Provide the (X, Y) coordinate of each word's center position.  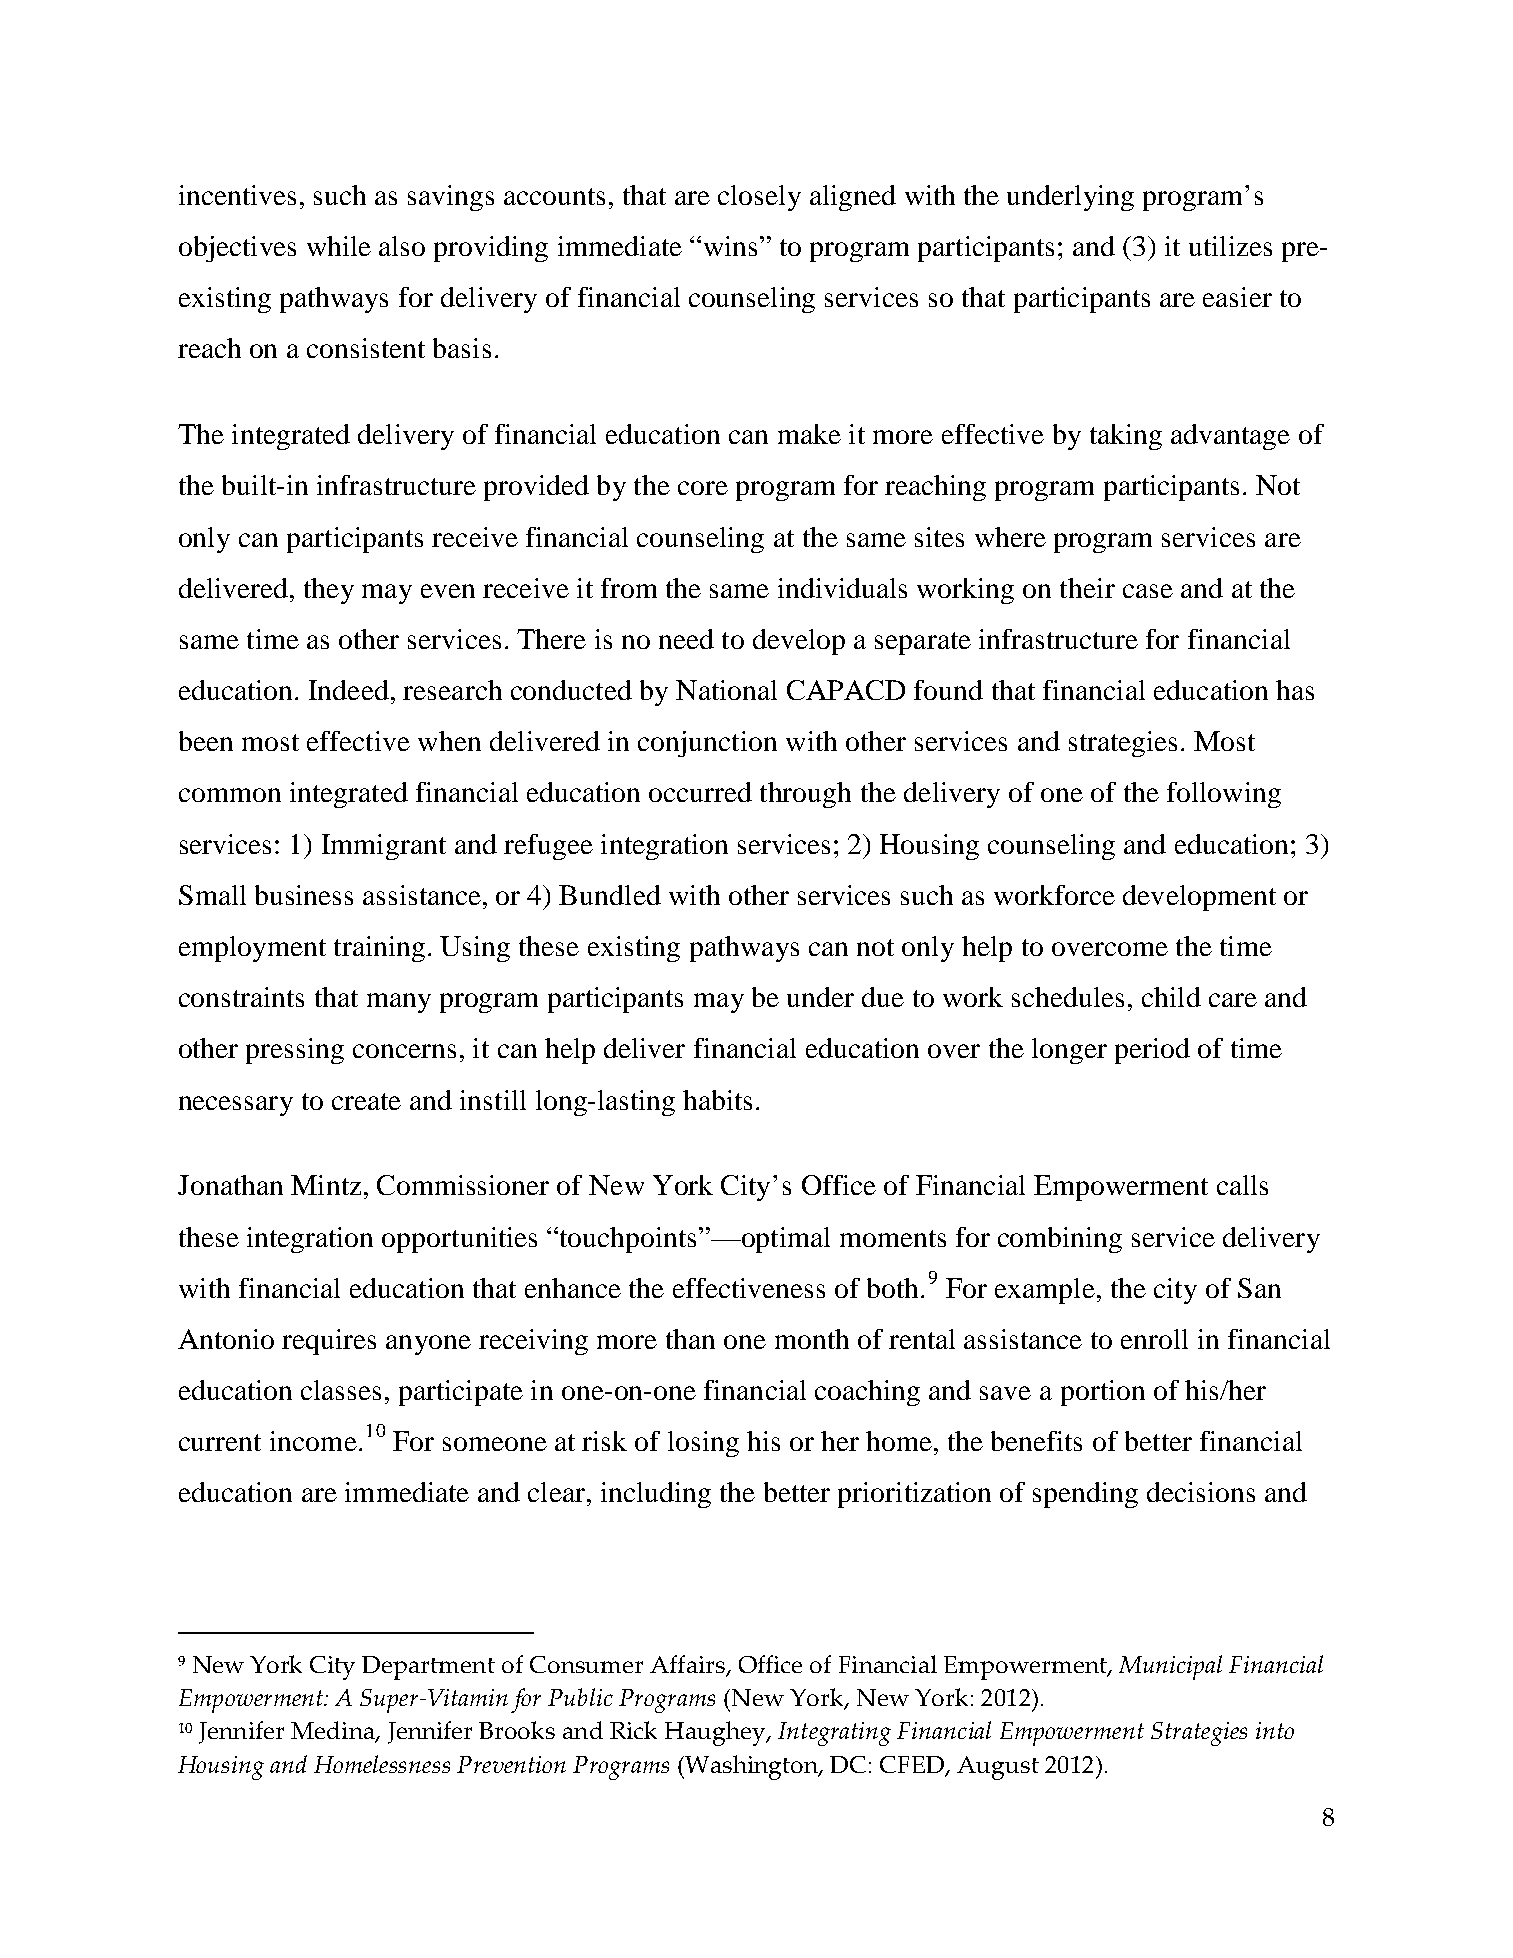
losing (703, 1444)
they (329, 591)
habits (717, 1100)
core (703, 488)
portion (1103, 1393)
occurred (700, 792)
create (366, 1101)
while (339, 246)
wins (730, 246)
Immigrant (384, 847)
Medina (334, 1732)
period (1152, 1051)
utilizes (1230, 246)
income (313, 1441)
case (1148, 591)
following (1224, 795)
